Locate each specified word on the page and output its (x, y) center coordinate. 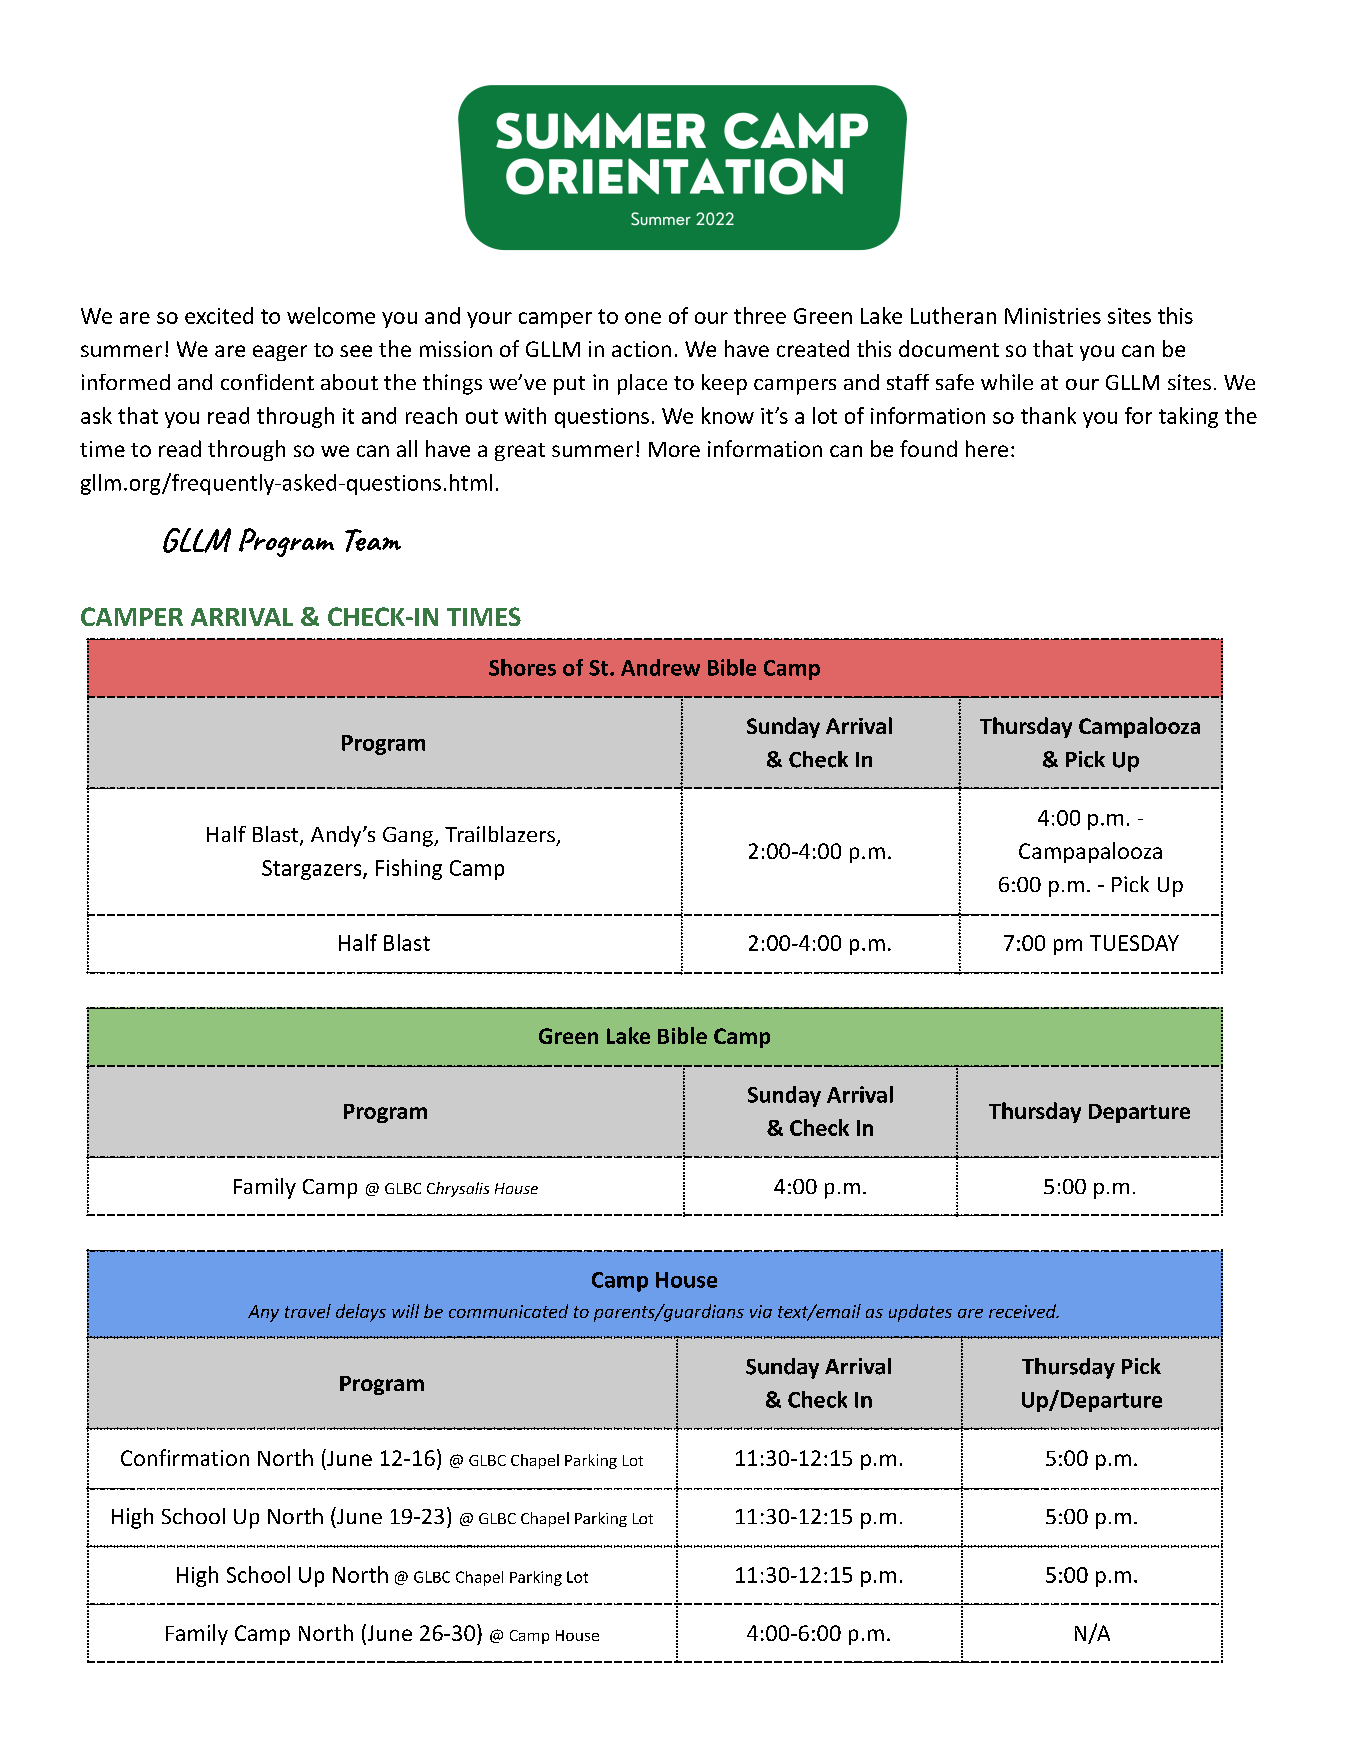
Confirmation (185, 1457)
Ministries (1053, 316)
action (641, 349)
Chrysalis (458, 1189)
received (1023, 1311)
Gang (409, 837)
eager (280, 353)
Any (263, 1313)
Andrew (660, 667)
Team (373, 540)
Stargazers (313, 870)
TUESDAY (1134, 943)
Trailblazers (500, 834)
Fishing (409, 869)
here (987, 448)
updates (920, 1313)
